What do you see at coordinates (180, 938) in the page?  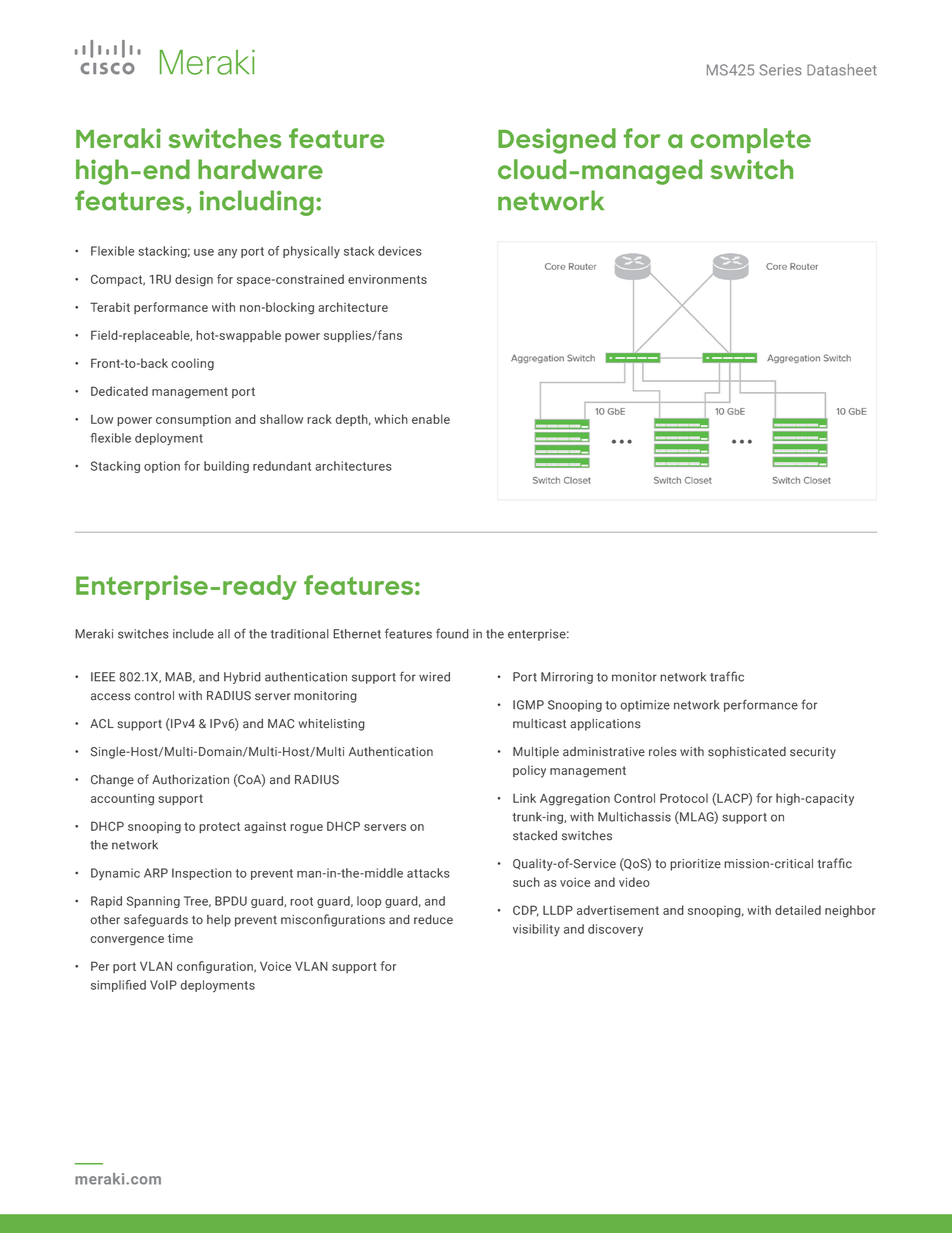 I see `time` at bounding box center [180, 938].
